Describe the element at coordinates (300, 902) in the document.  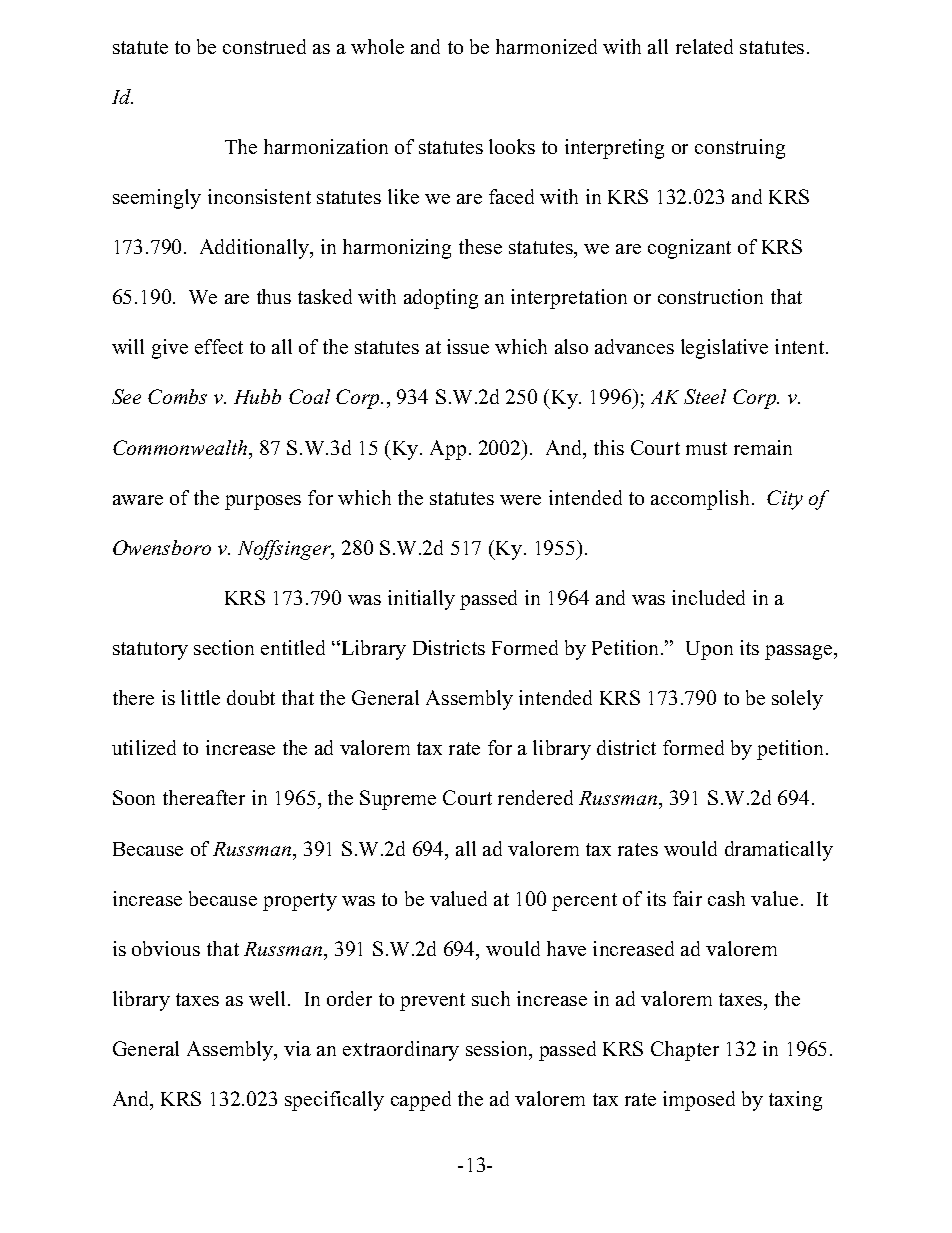
I see `property` at that location.
